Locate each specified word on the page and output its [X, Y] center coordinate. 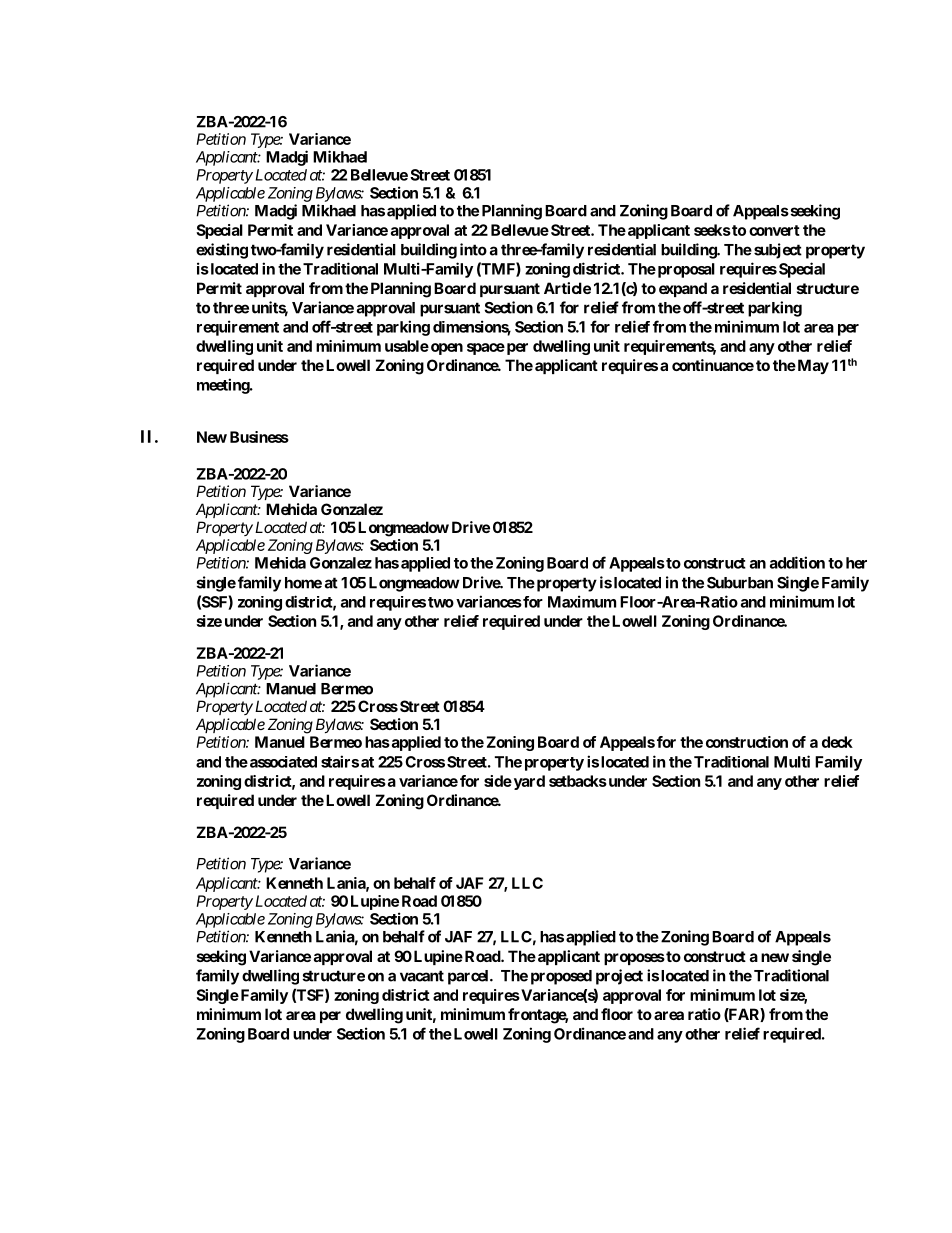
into [473, 249]
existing [222, 251]
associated [282, 762]
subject [778, 251]
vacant [422, 976]
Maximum [582, 601]
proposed [561, 977]
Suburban [740, 583]
